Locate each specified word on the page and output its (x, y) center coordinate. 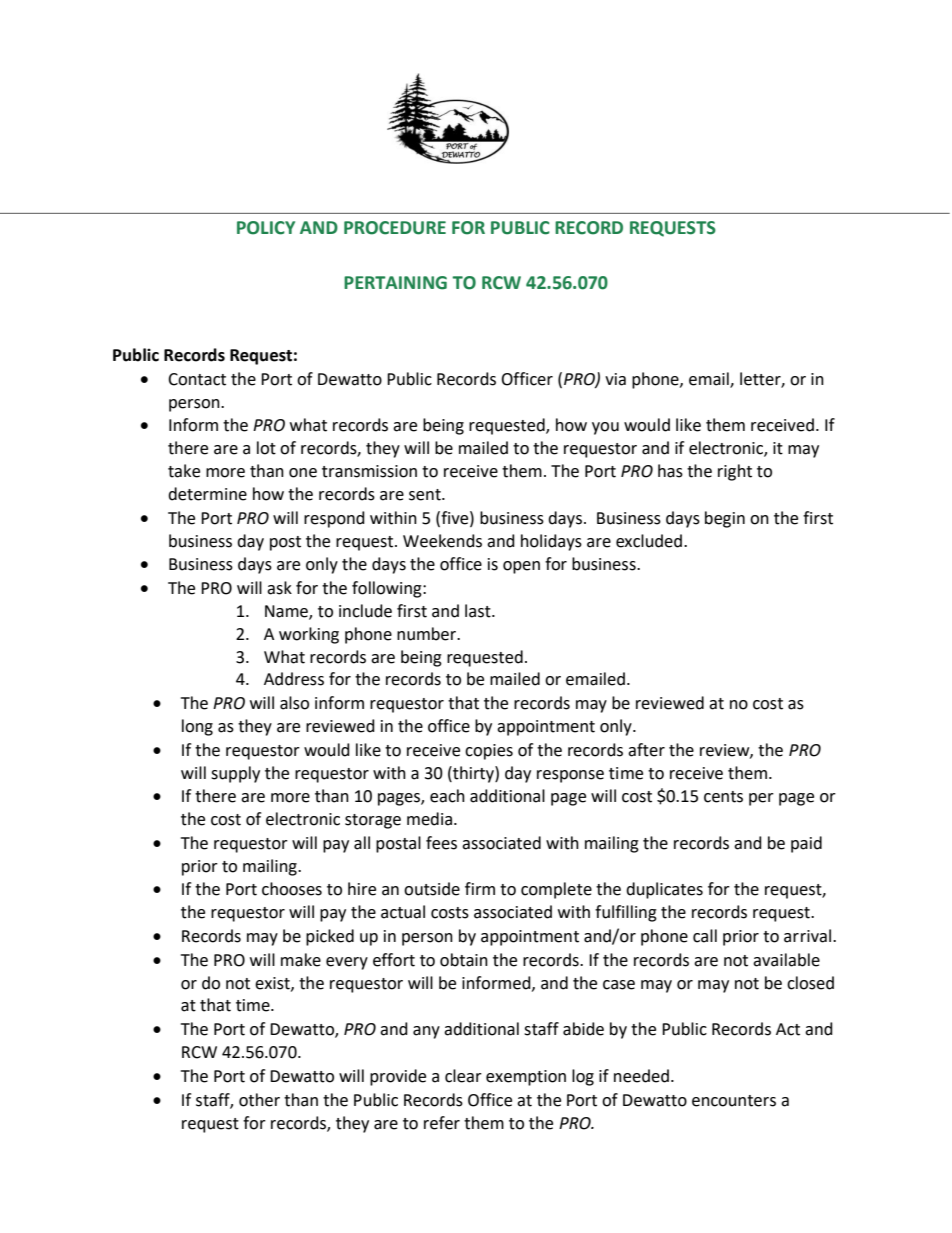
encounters (734, 1101)
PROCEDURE (395, 228)
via (615, 379)
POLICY (266, 228)
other (259, 1100)
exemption (526, 1078)
